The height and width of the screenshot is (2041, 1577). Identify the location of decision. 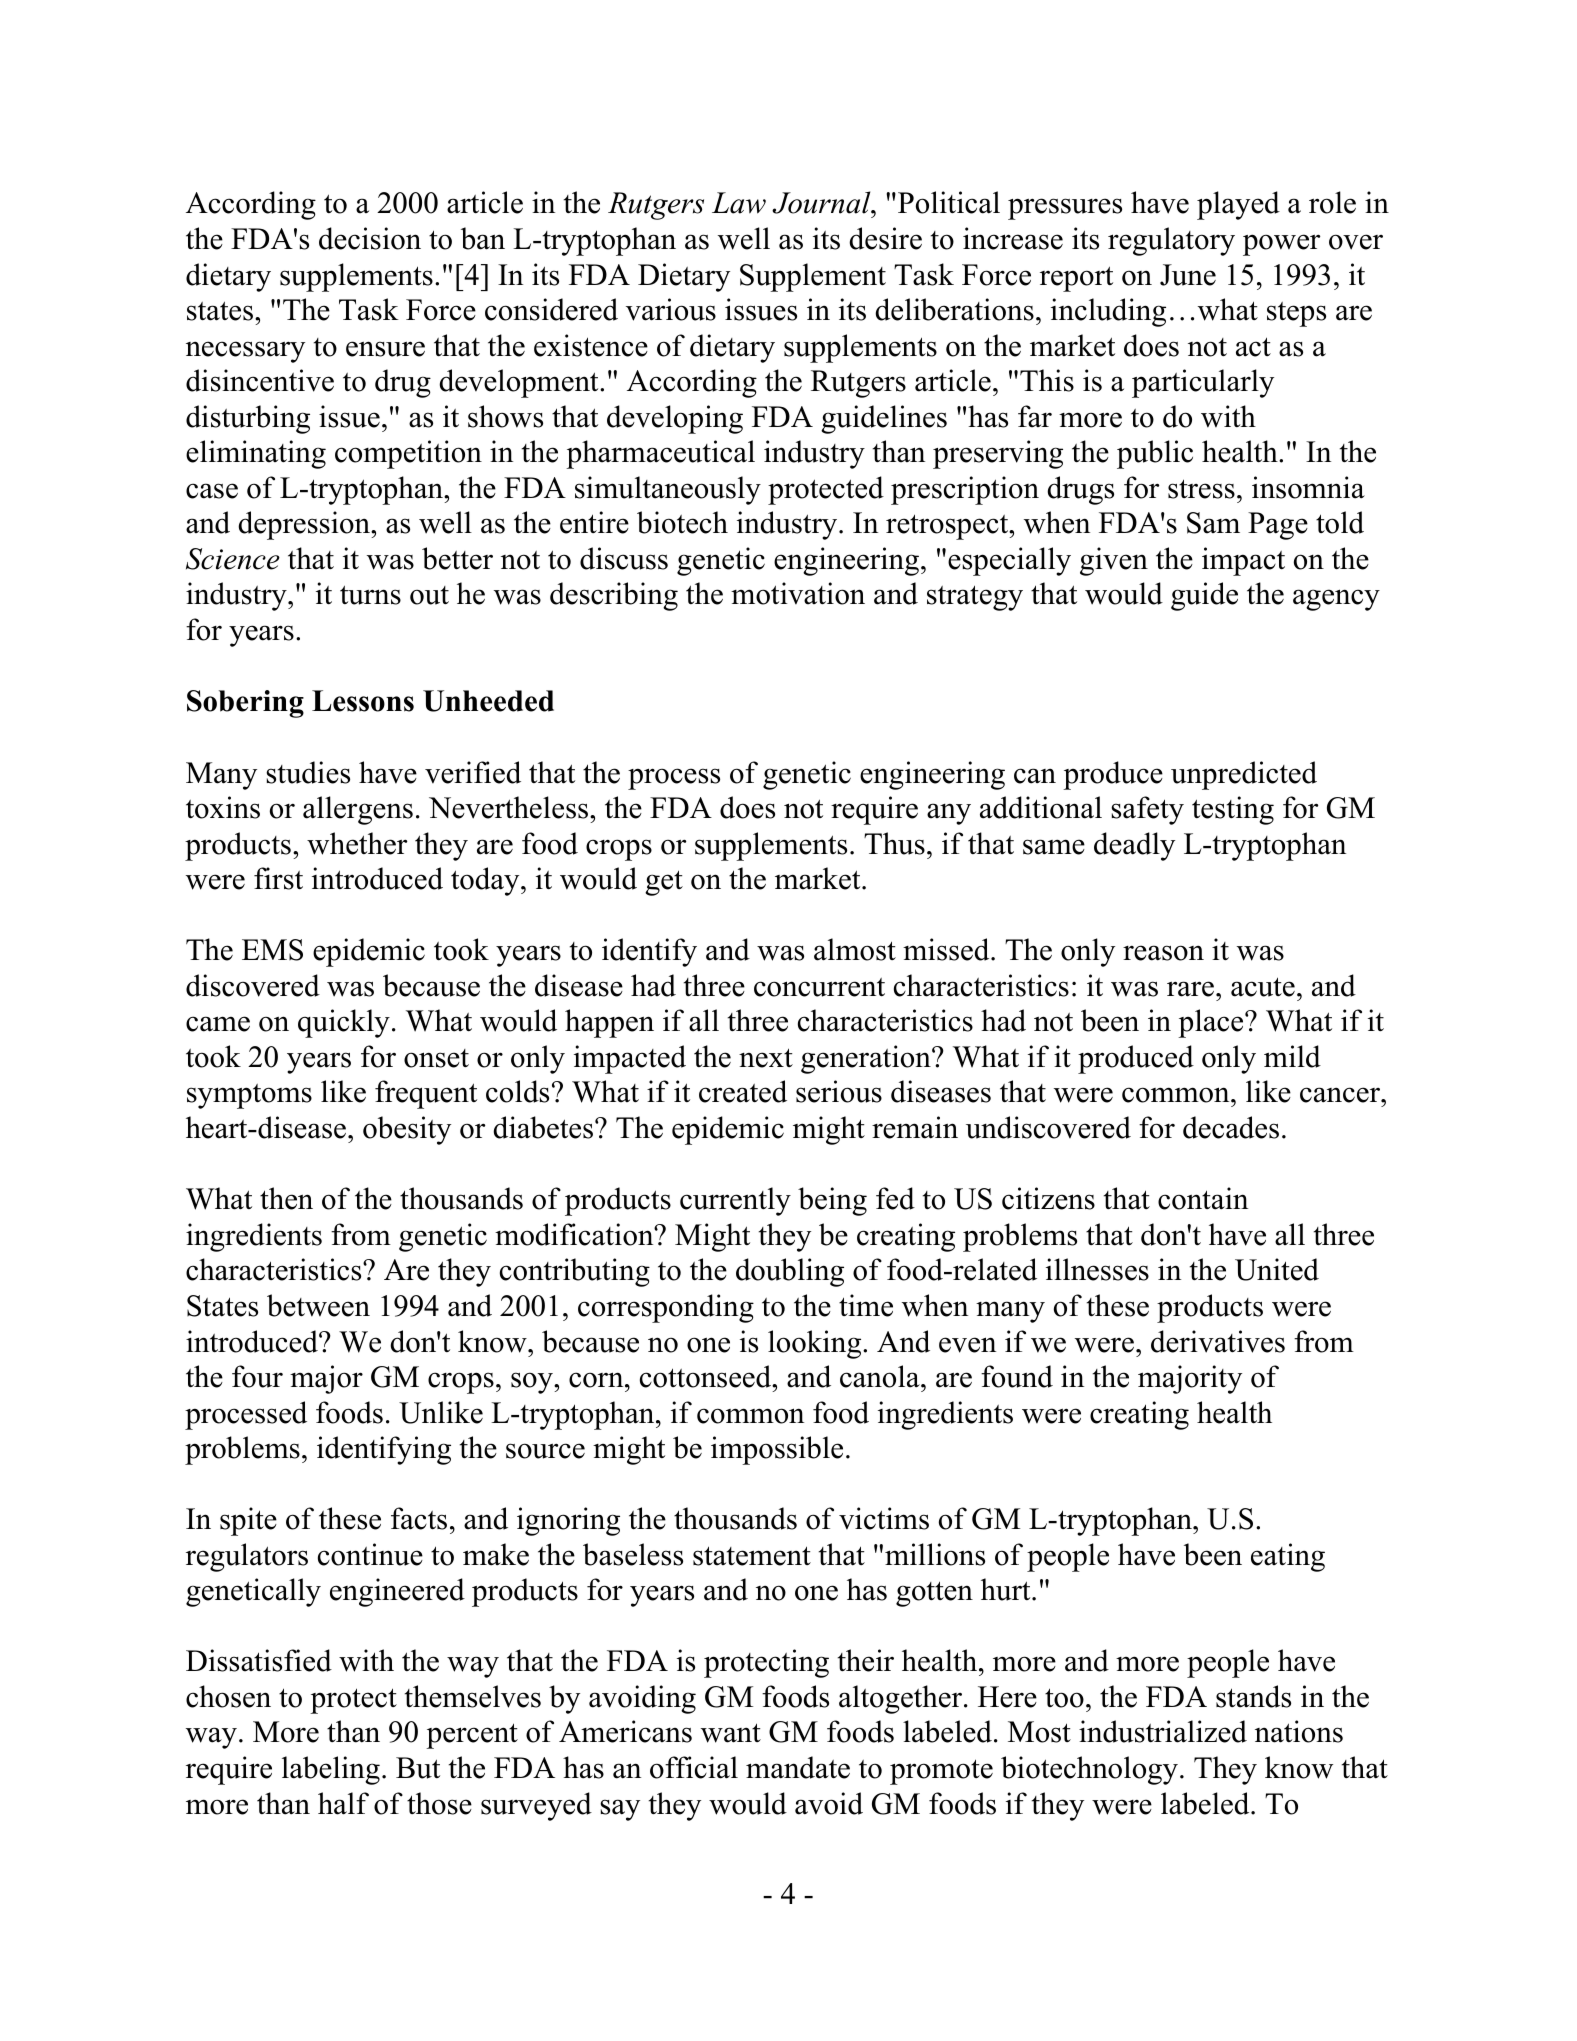
(370, 238).
